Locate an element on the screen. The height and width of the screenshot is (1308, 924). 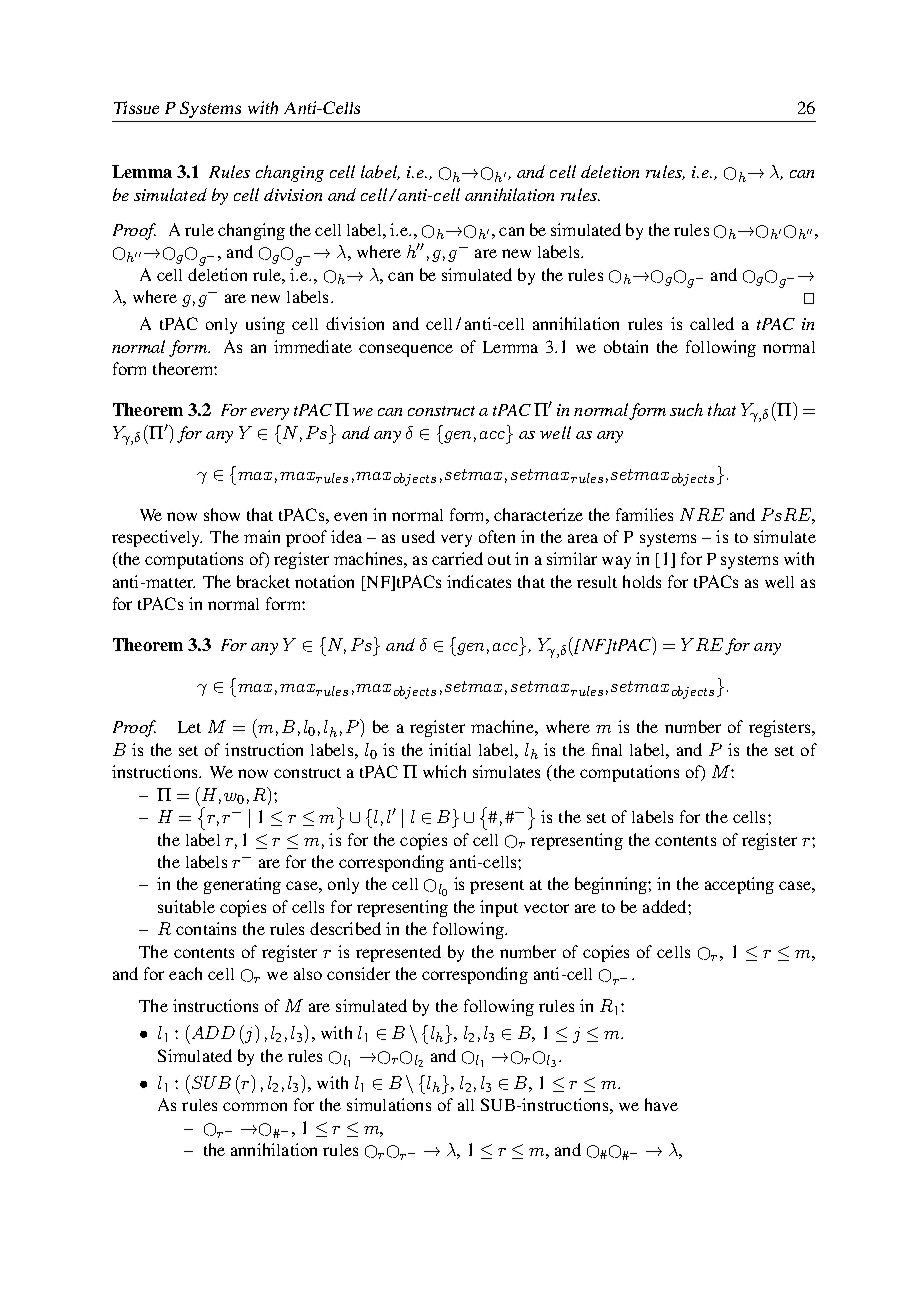
indicates is located at coordinates (479, 581).
